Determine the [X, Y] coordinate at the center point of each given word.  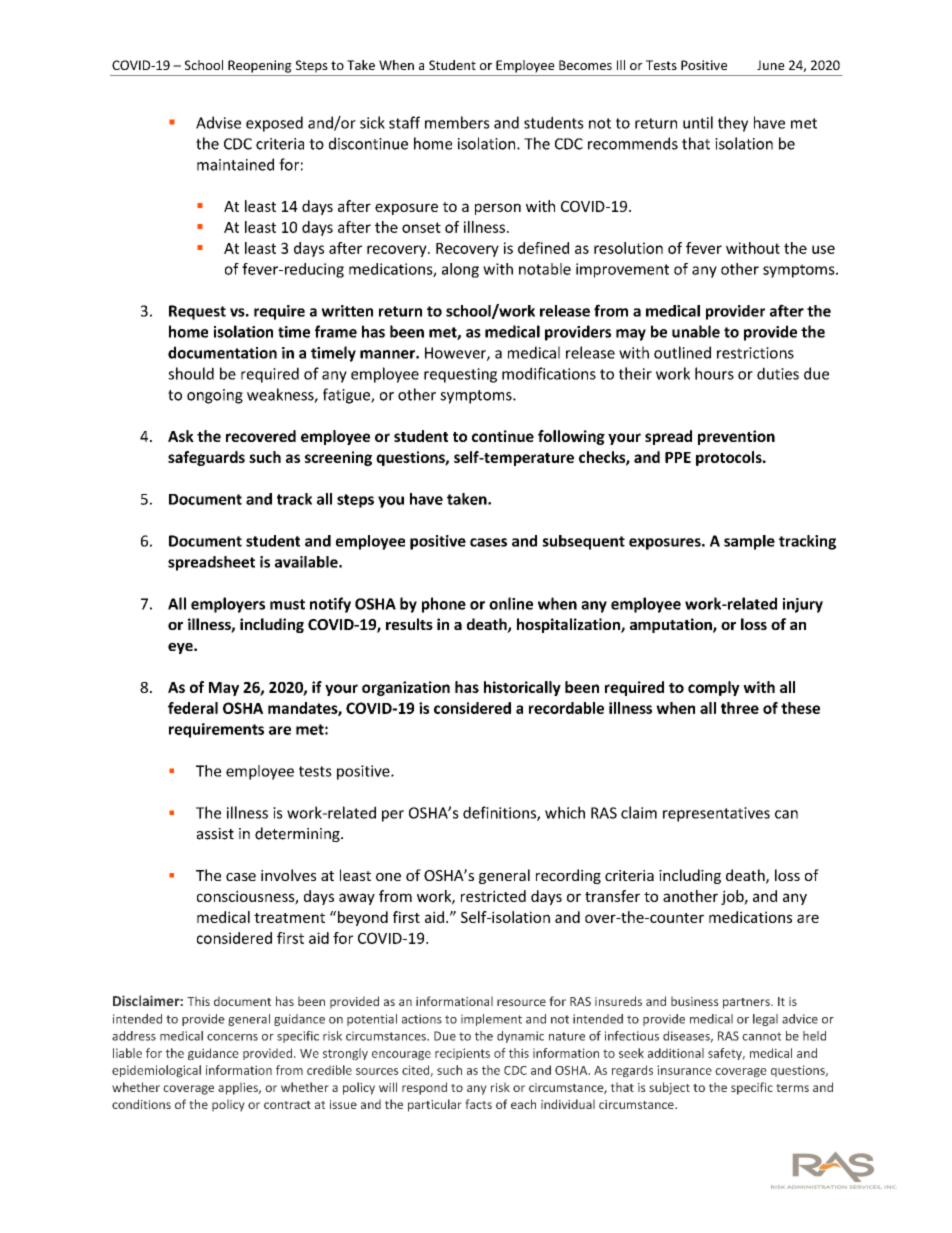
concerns [232, 1037]
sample [749, 542]
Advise [218, 122]
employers [228, 605]
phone [444, 605]
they [733, 124]
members [457, 122]
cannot [761, 1036]
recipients [462, 1054]
